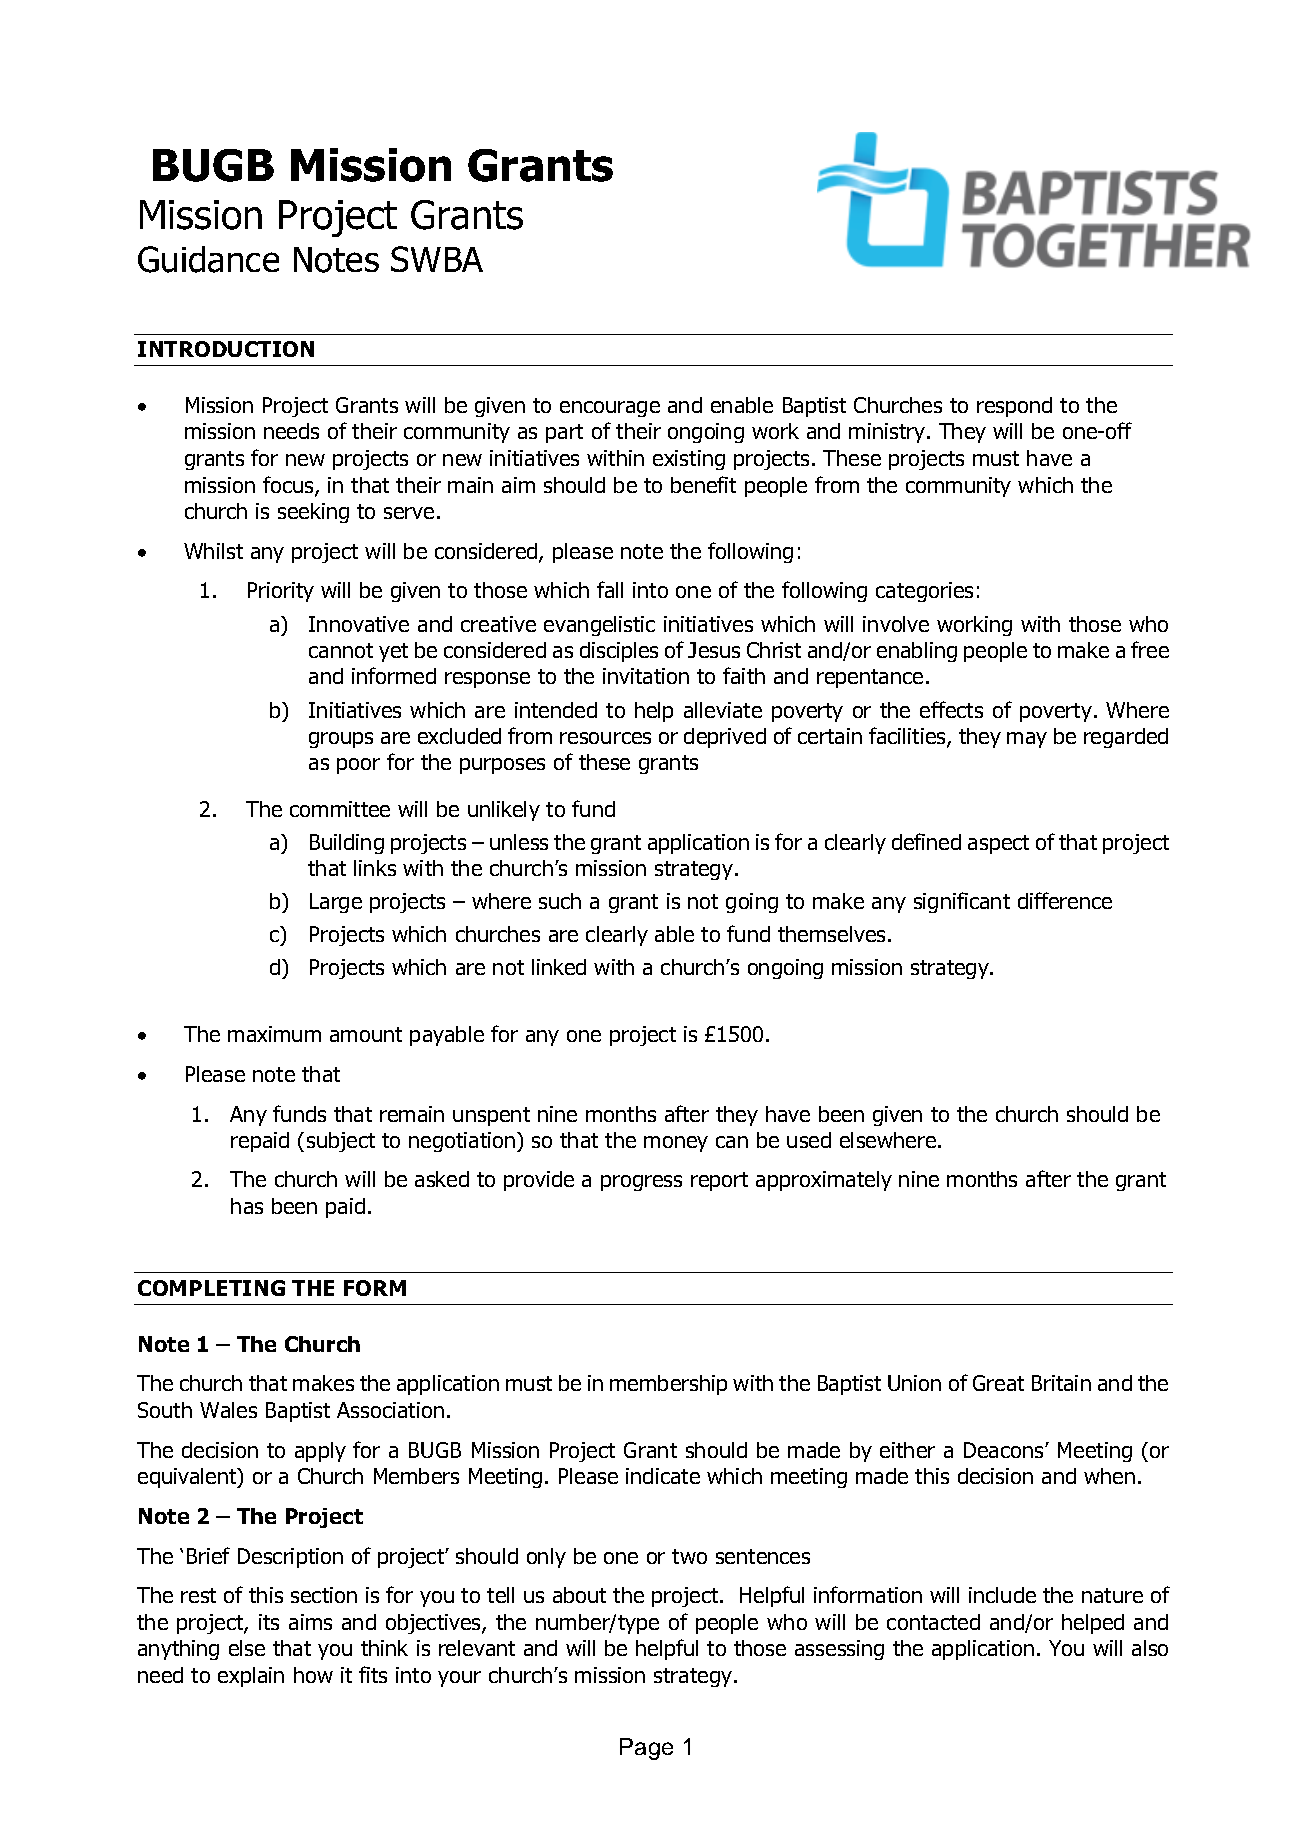  What do you see at coordinates (274, 1034) in the screenshot?
I see `maximum` at bounding box center [274, 1034].
